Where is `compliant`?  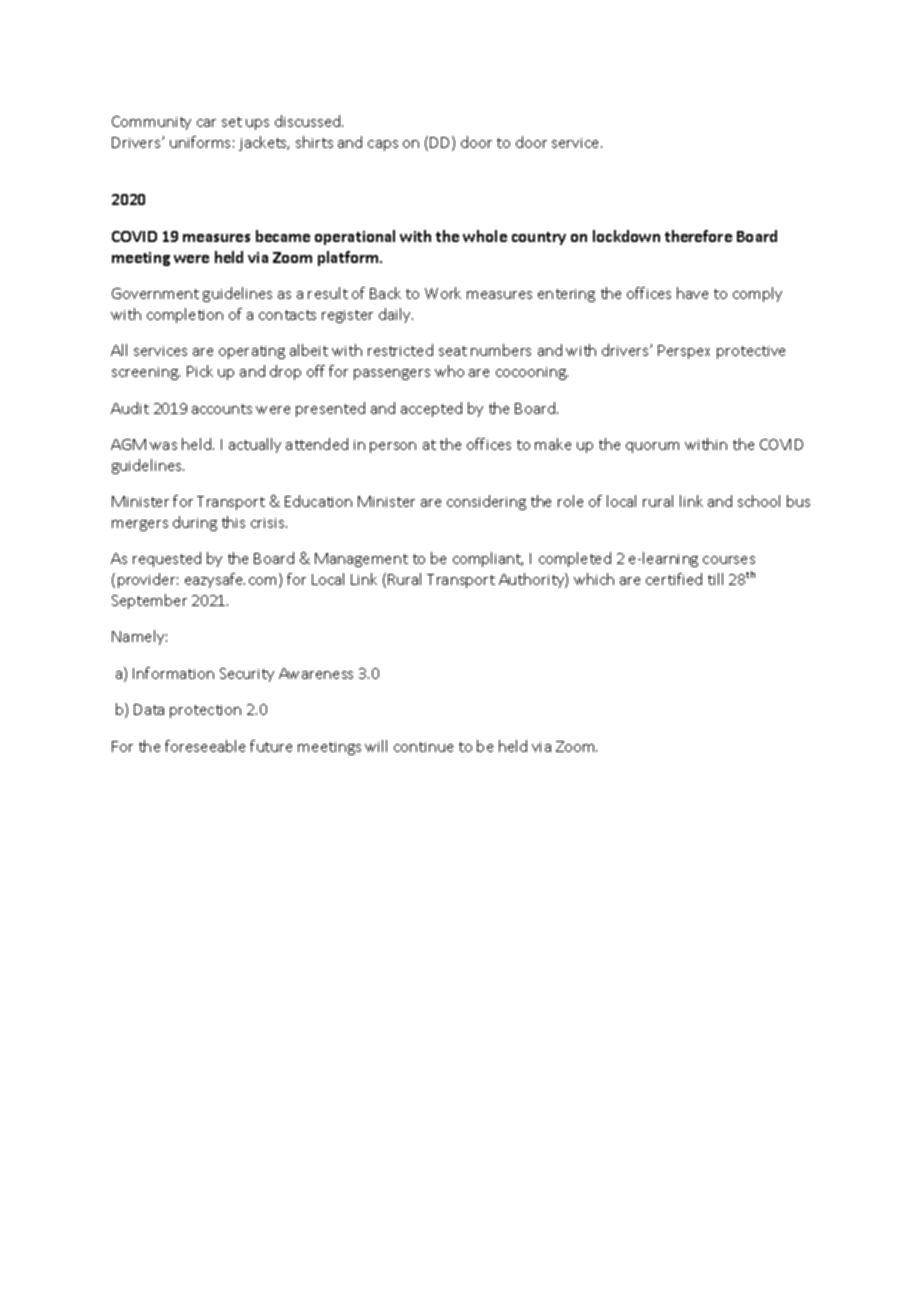
compliant is located at coordinates (488, 559).
